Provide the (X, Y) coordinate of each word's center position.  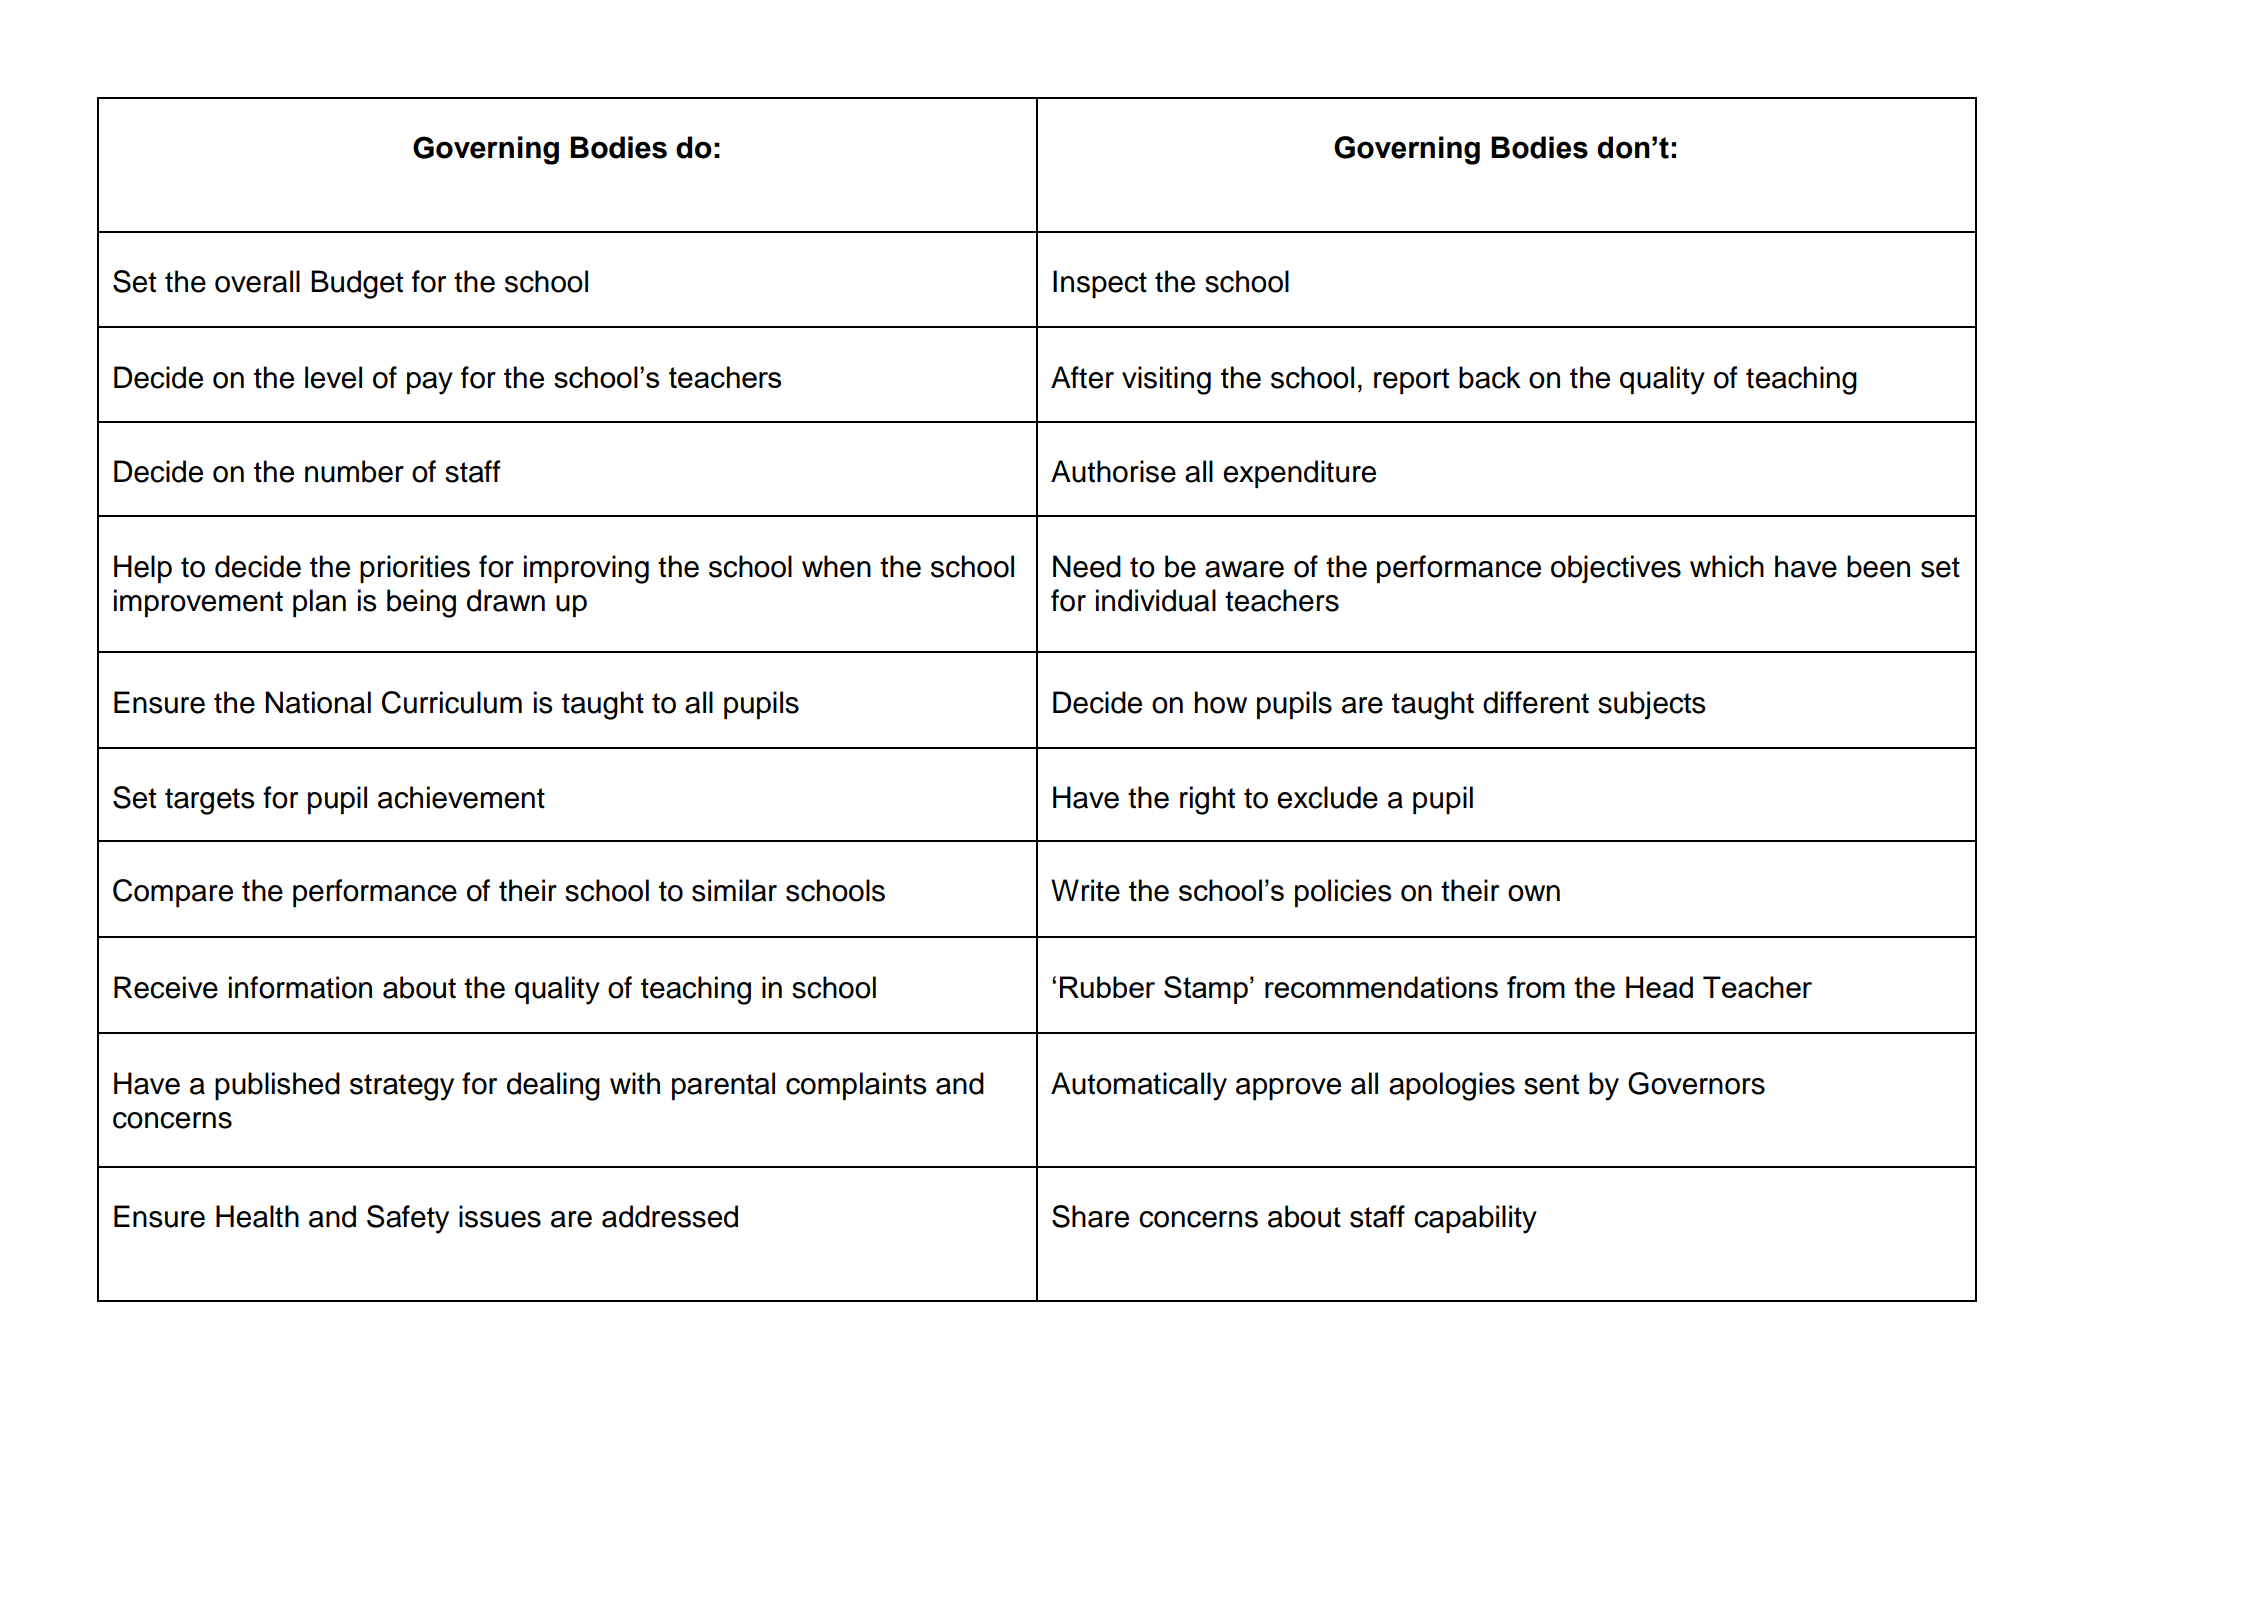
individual (1156, 600)
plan (319, 603)
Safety (408, 1219)
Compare (173, 893)
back (1490, 377)
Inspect (1100, 284)
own (1534, 893)
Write (1085, 890)
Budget (357, 284)
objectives (1616, 569)
